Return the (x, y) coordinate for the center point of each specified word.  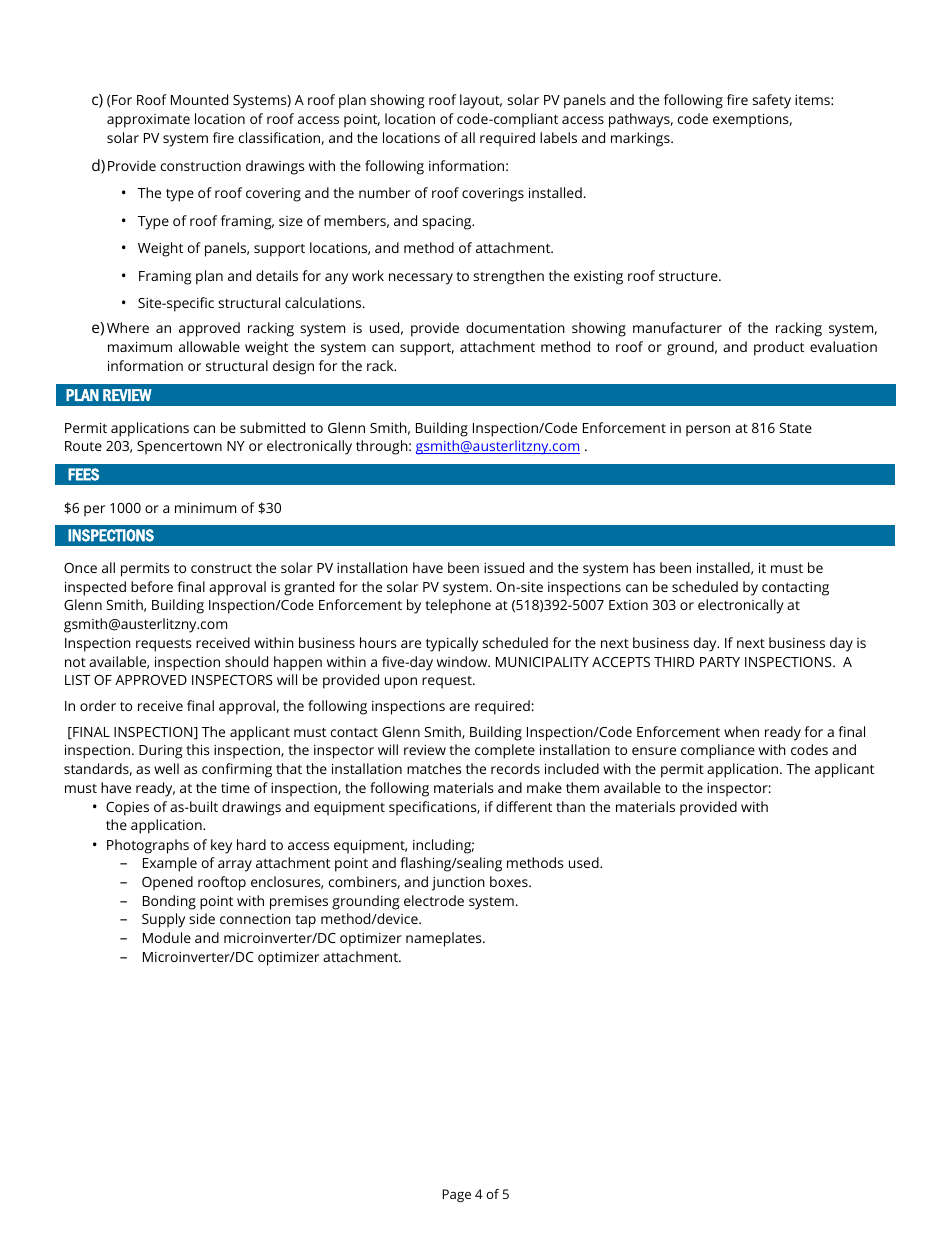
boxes (510, 881)
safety (771, 101)
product (779, 348)
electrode (434, 900)
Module (167, 937)
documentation (515, 327)
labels (558, 137)
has (644, 567)
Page (457, 1195)
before (152, 586)
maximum (140, 346)
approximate (148, 121)
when (741, 731)
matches (434, 768)
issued (504, 567)
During (160, 752)
